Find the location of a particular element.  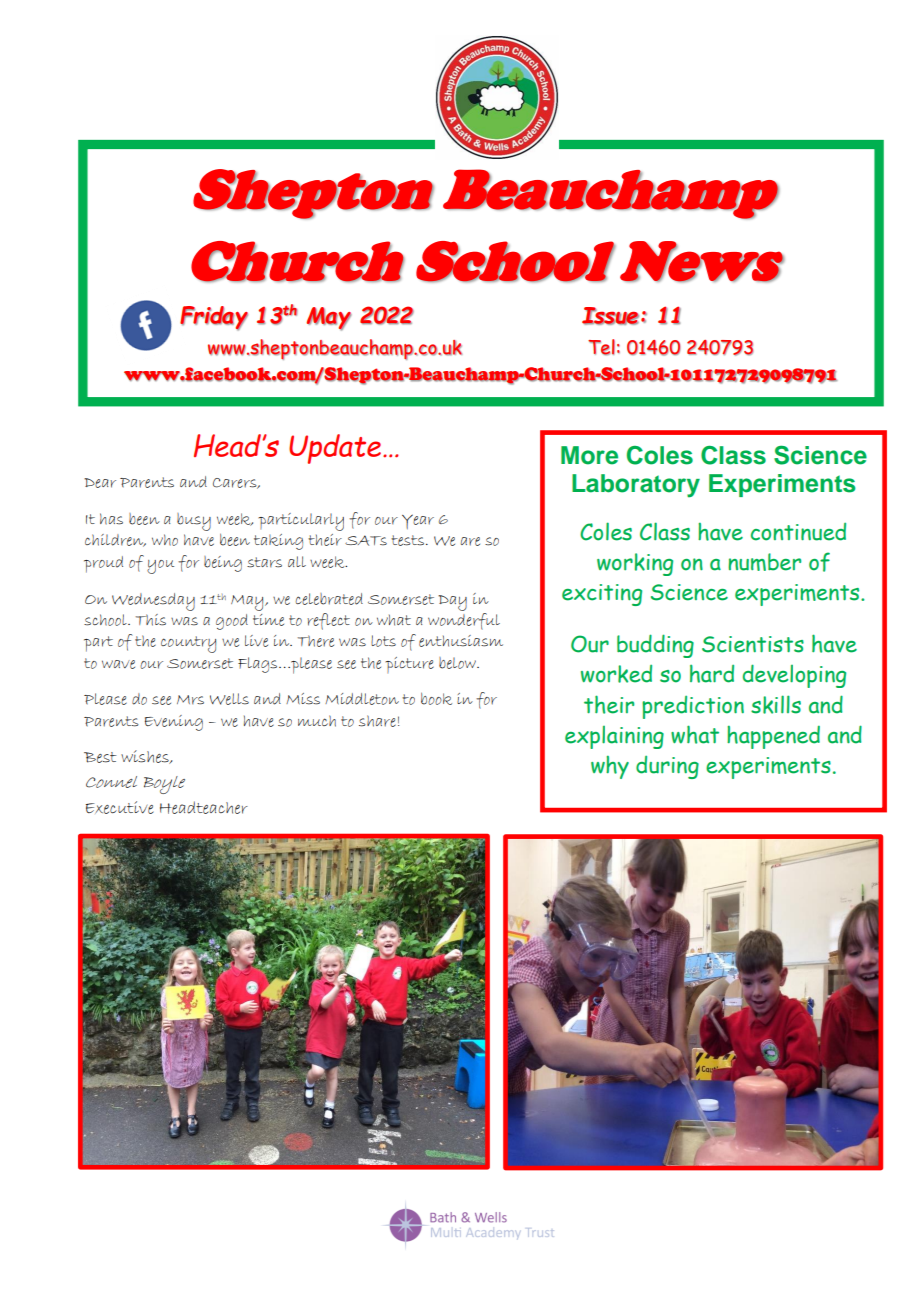

during is located at coordinates (667, 767).
